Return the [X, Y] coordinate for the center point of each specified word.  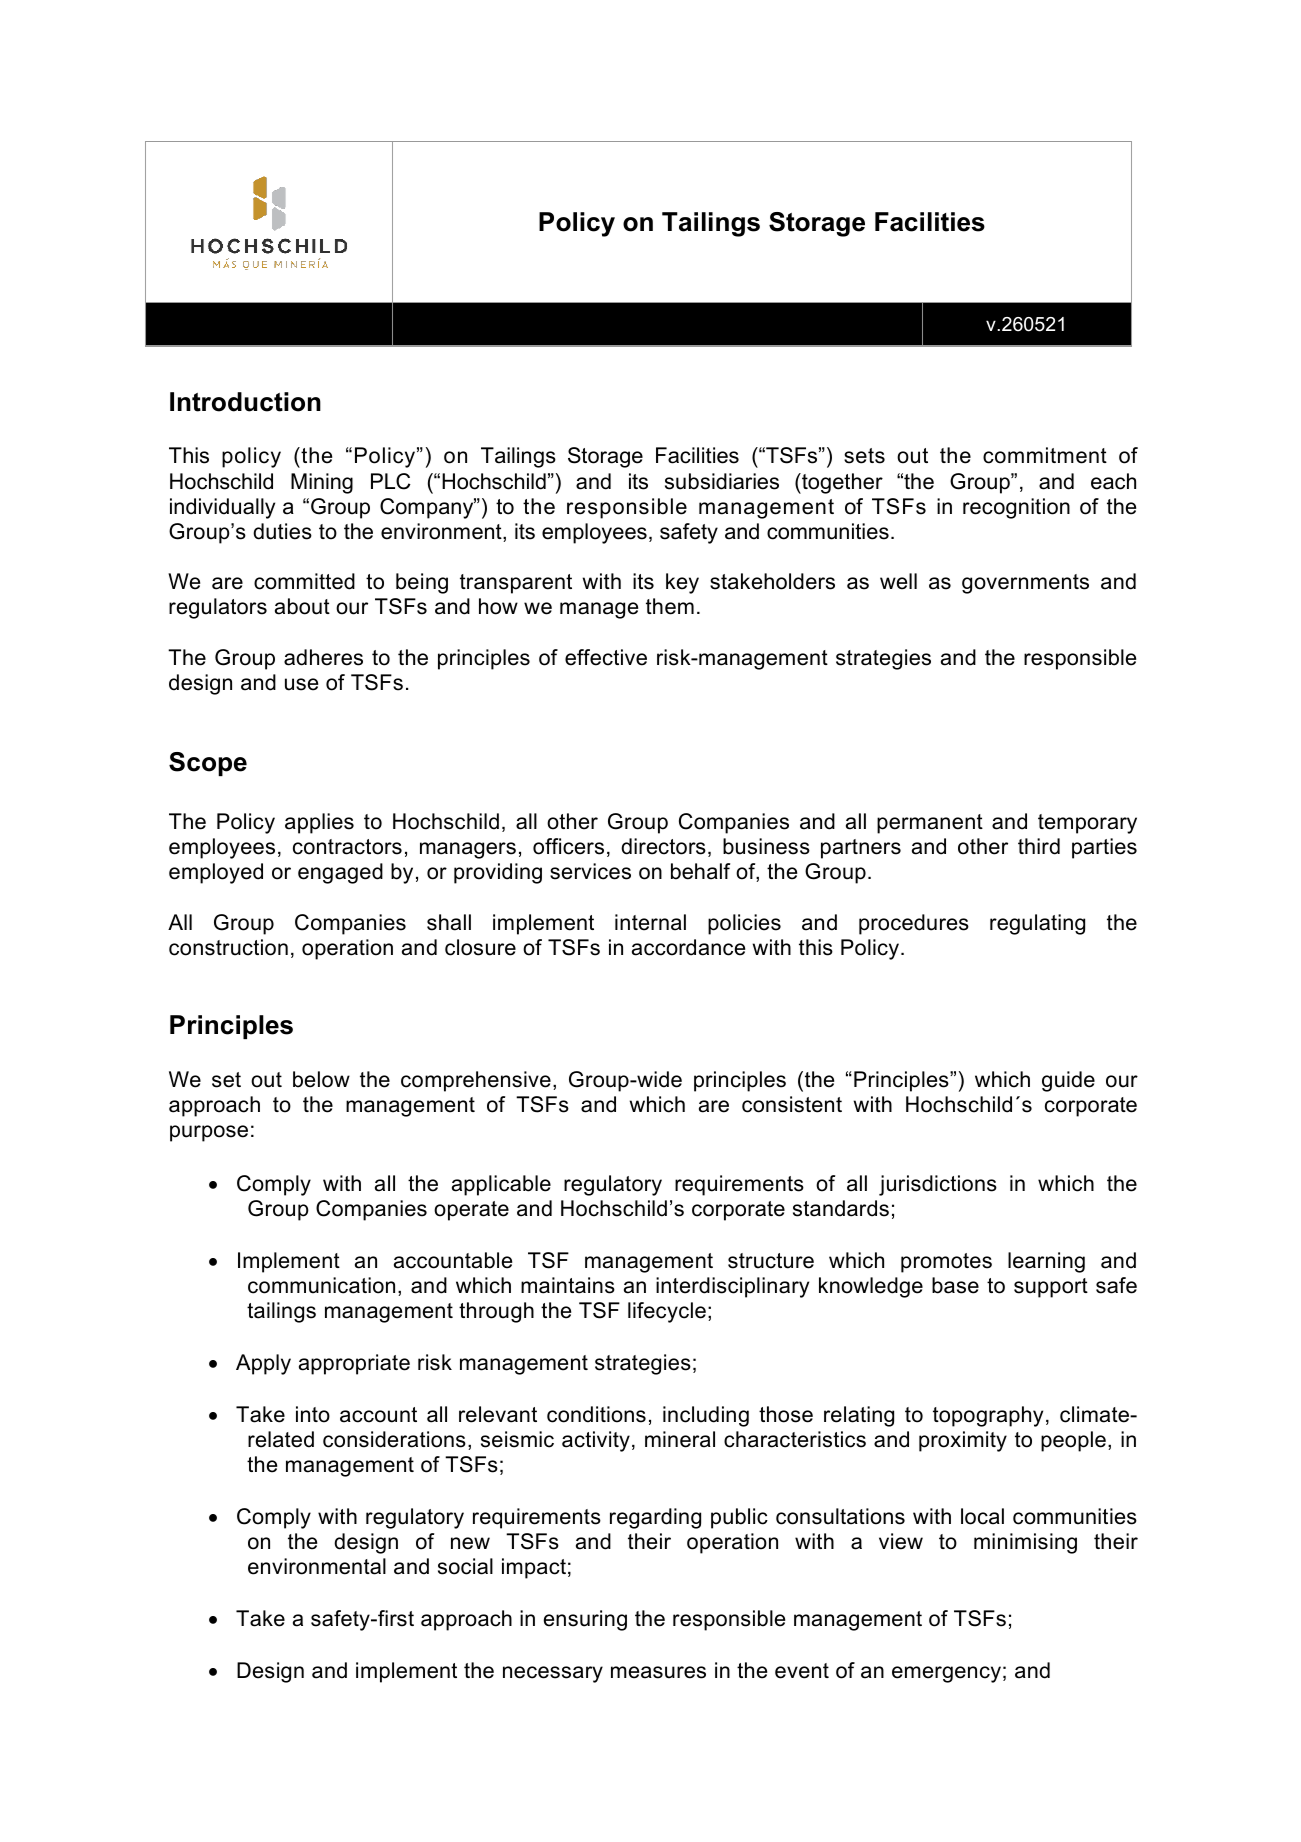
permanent [930, 824]
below [321, 1079]
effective [606, 657]
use [301, 684]
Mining [322, 483]
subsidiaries [722, 481]
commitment [1045, 455]
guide [1068, 1081]
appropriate [354, 1364]
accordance [688, 947]
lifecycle [667, 1312]
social [465, 1566]
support [1051, 1288]
